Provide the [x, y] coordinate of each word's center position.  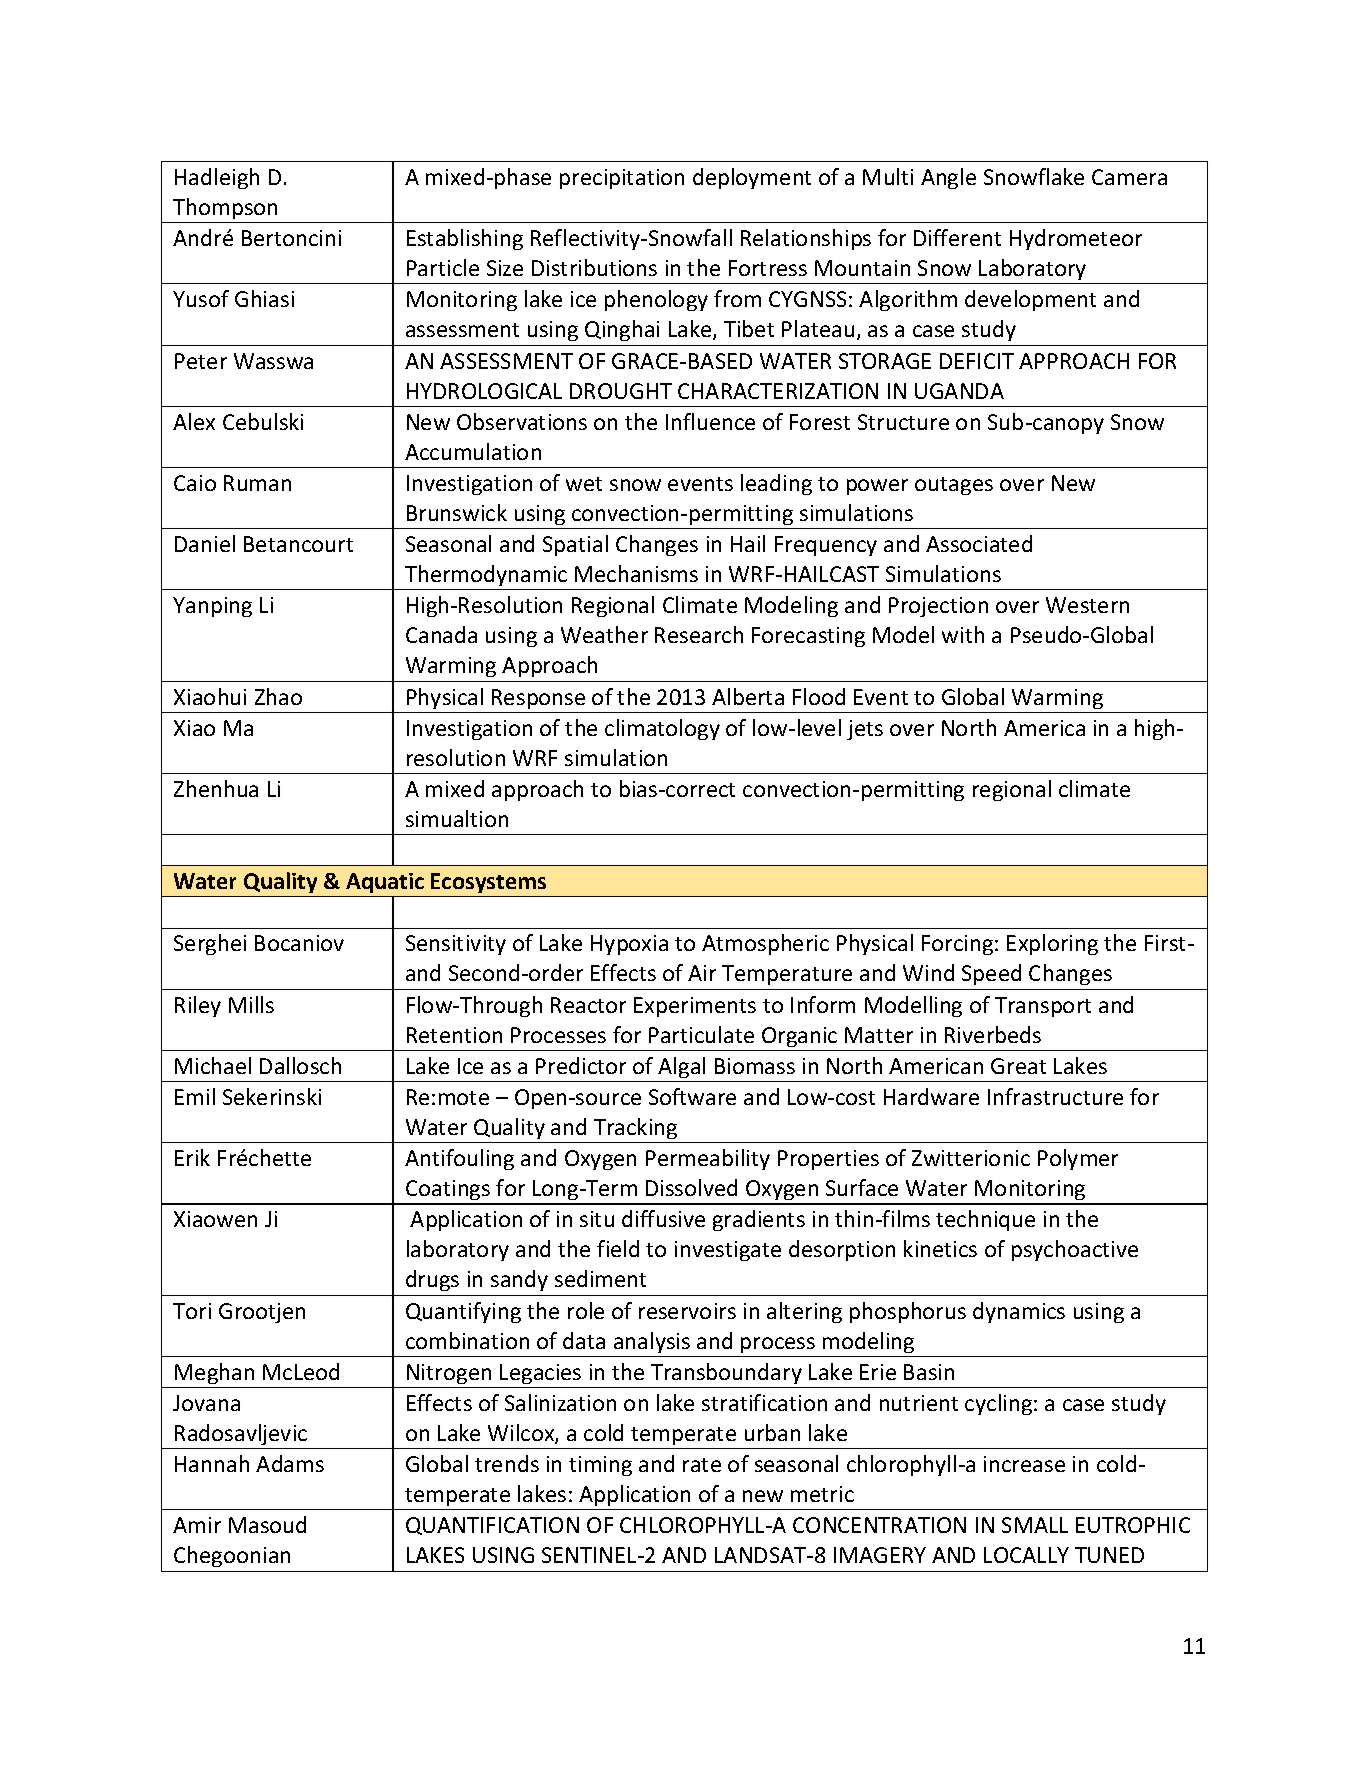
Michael [213, 1065]
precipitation [622, 179]
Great [1018, 1066]
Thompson [225, 208]
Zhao [278, 696]
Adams [290, 1463]
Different [957, 237]
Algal [681, 1067]
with [963, 634]
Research [699, 634]
